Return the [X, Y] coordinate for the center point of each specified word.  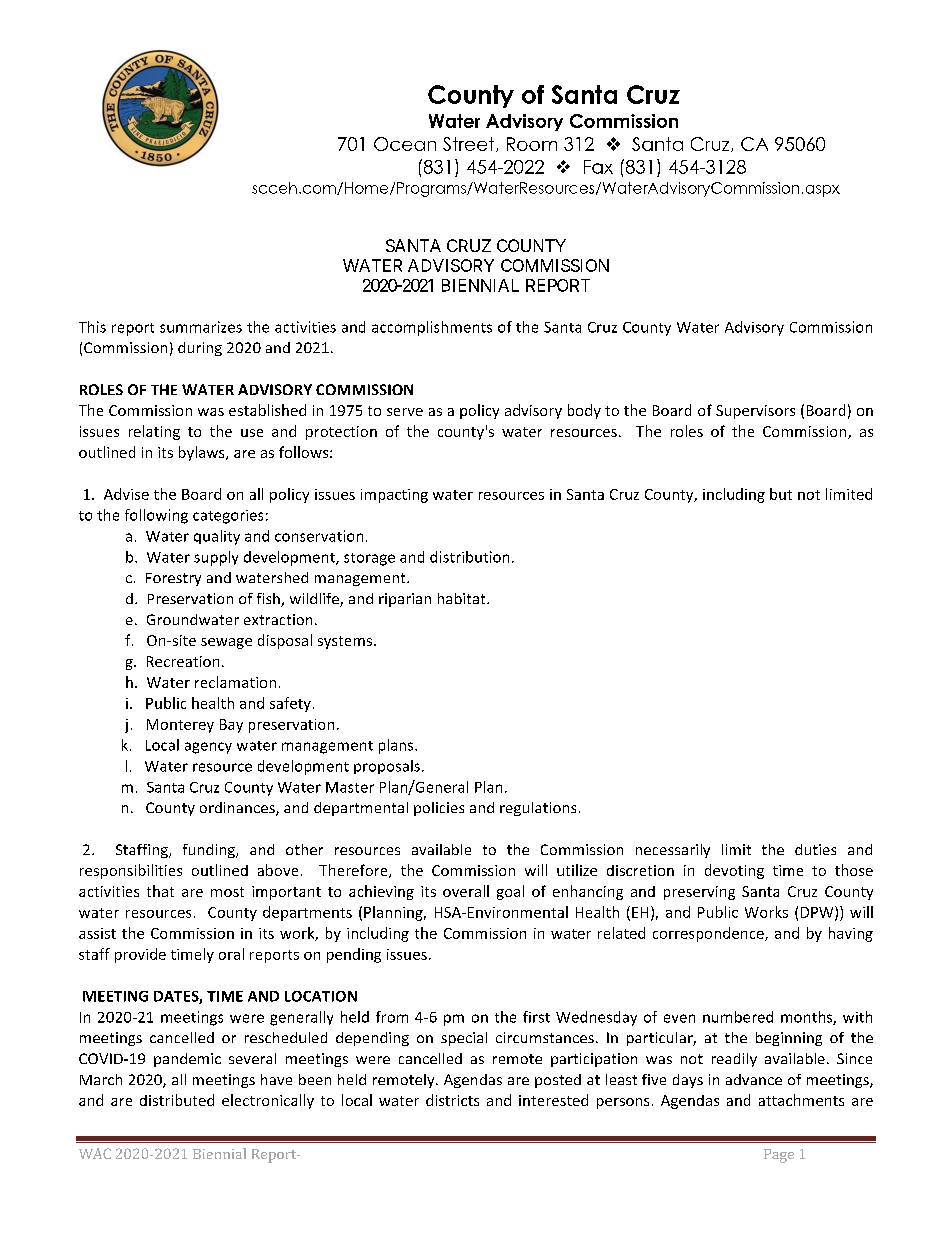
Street [470, 144]
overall [466, 891]
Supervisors [755, 412]
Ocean [405, 144]
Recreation [183, 661]
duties [815, 849]
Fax [598, 167]
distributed [177, 1100]
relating [154, 432]
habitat [463, 598]
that [160, 891]
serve [405, 412]
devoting [734, 871]
